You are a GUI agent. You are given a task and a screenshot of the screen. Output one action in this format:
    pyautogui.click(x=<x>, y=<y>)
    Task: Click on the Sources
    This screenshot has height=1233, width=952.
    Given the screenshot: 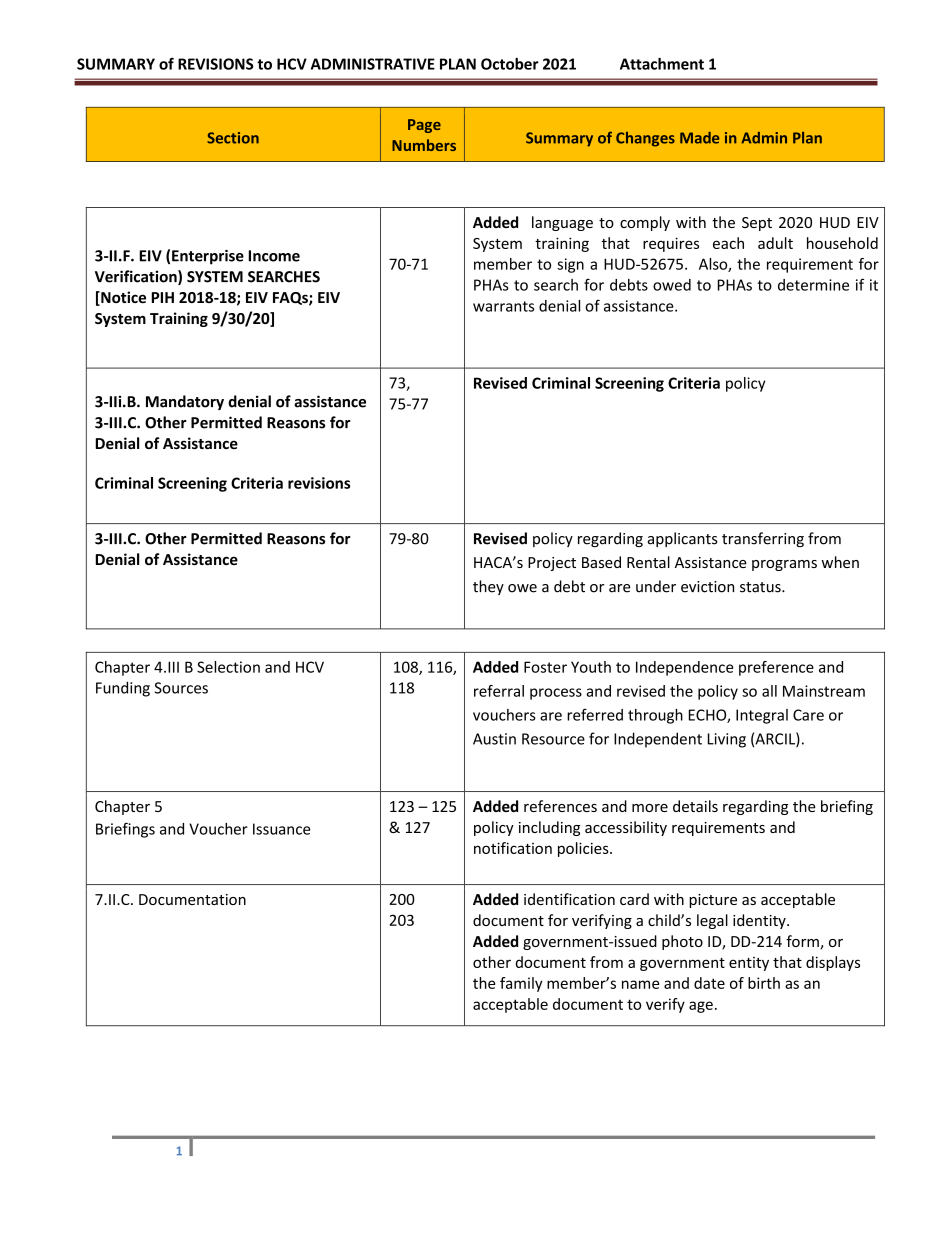 What is the action you would take?
    pyautogui.click(x=181, y=688)
